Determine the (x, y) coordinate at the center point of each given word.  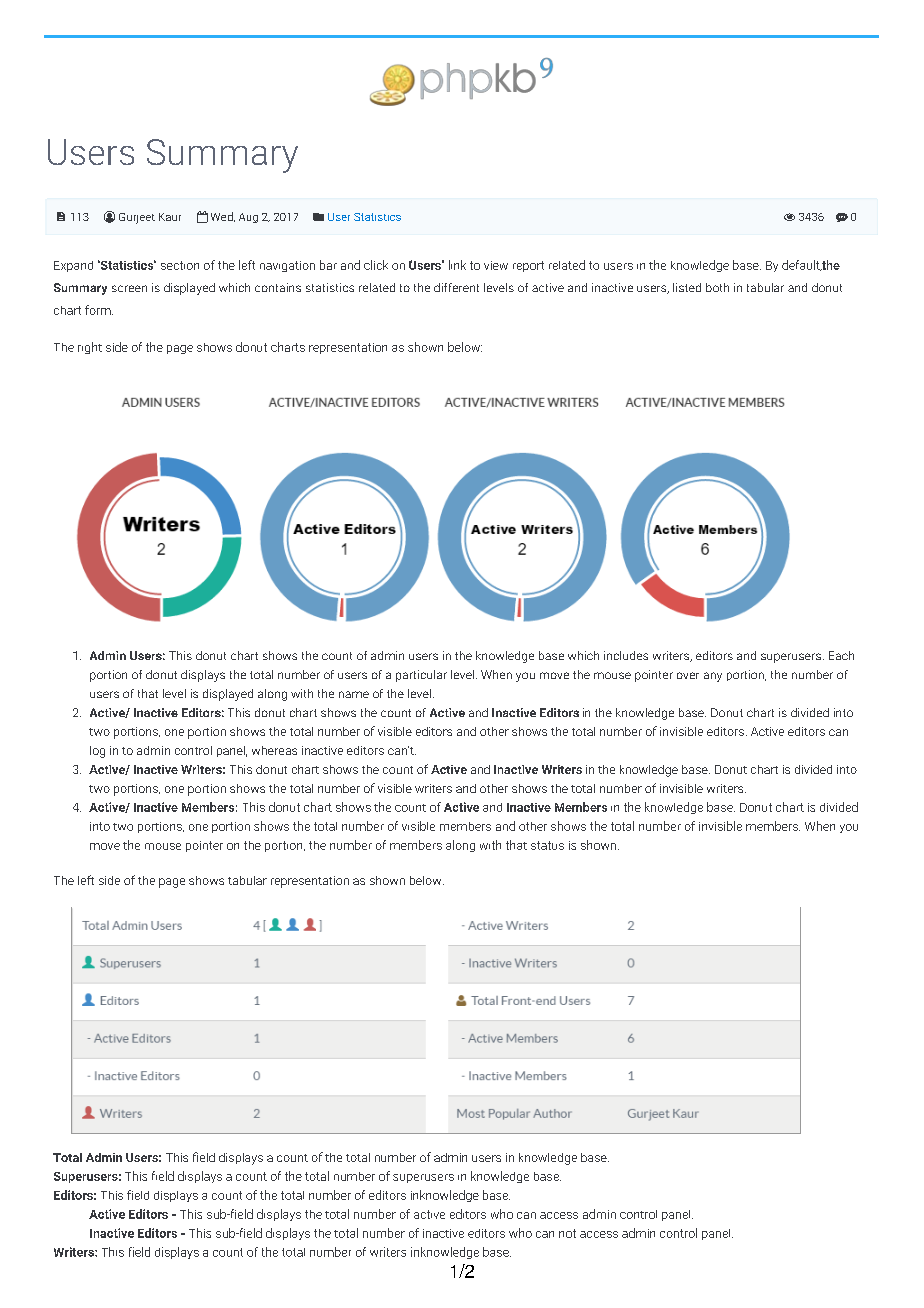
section (180, 265)
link (457, 265)
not (567, 1233)
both (717, 287)
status (547, 845)
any (713, 677)
